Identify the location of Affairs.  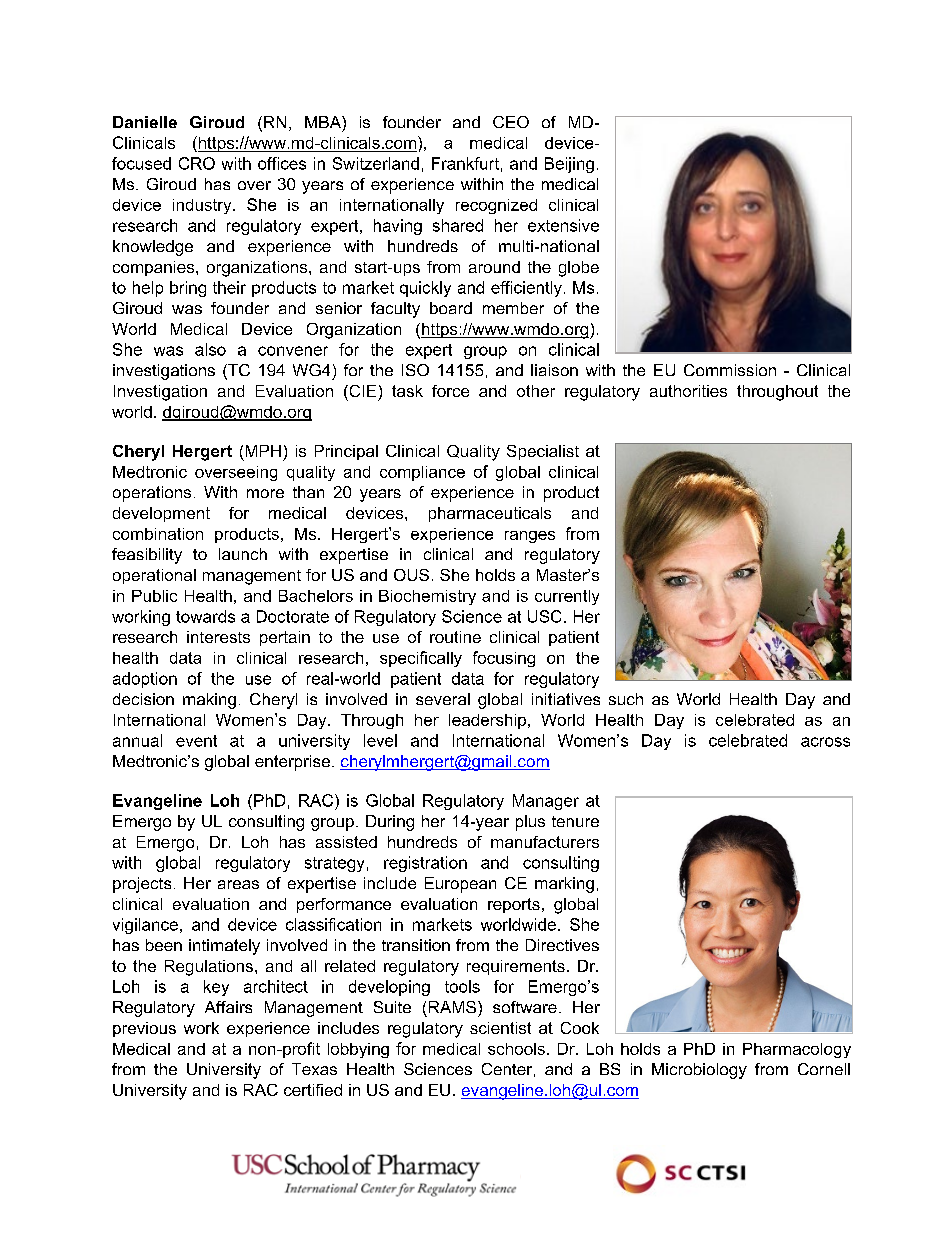
(228, 1007).
